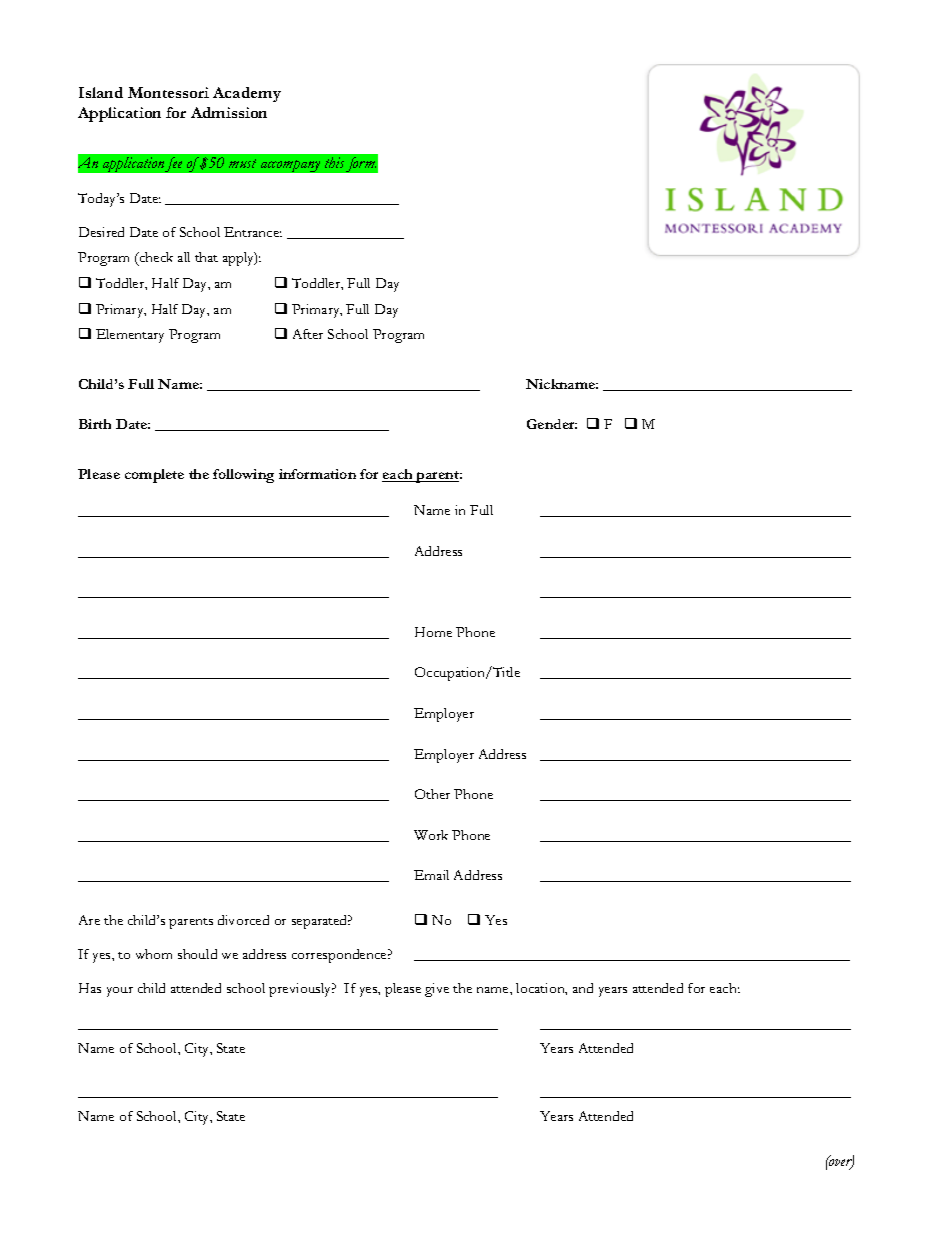 The height and width of the image is (1233, 952). Describe the element at coordinates (242, 163) in the image. I see `must` at that location.
